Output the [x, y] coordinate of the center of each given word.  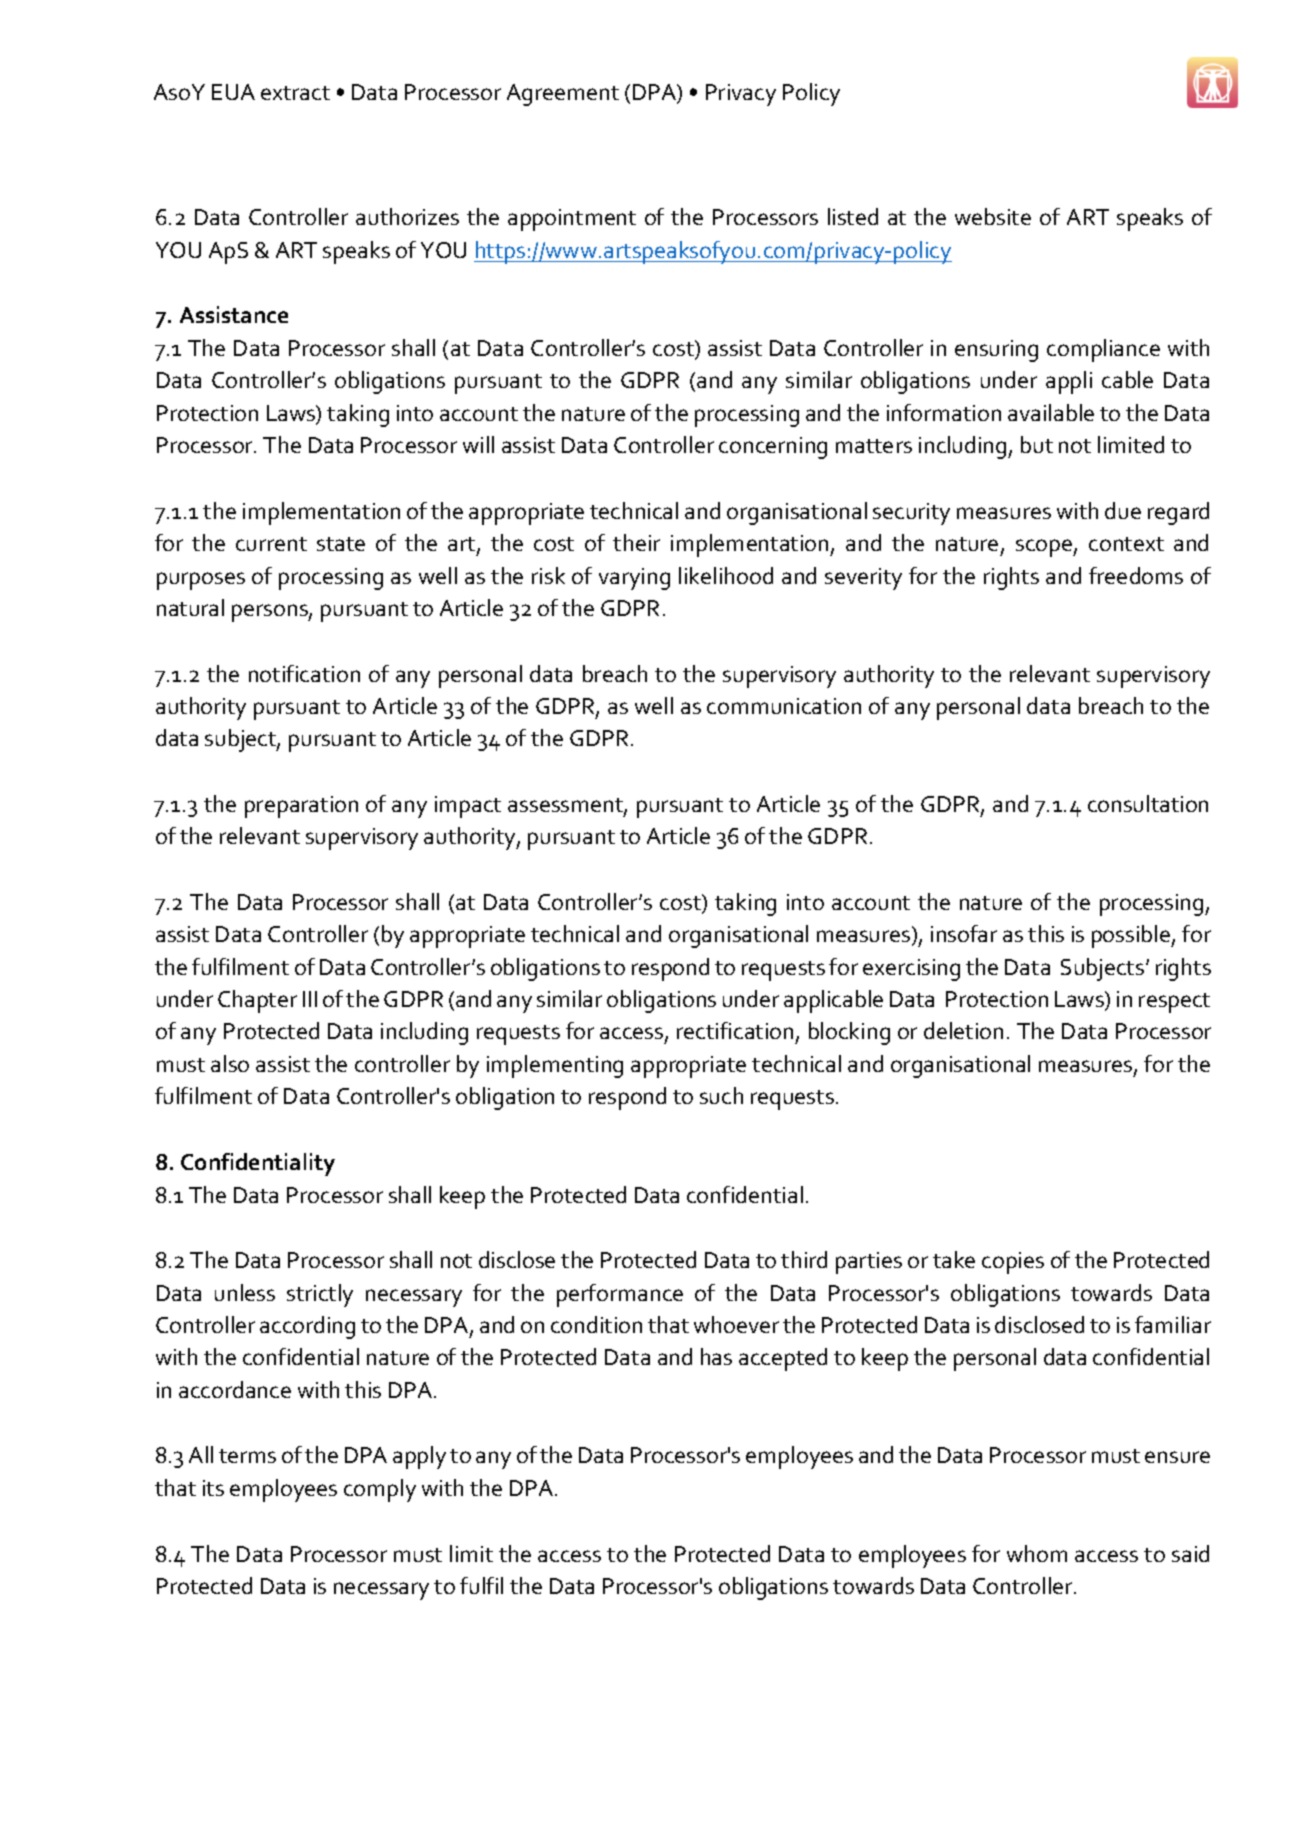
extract [295, 93]
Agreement [563, 95]
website [993, 216]
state [341, 544]
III [310, 999]
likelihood [726, 575]
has [716, 1356]
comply [380, 1490]
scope [1045, 548]
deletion [963, 1030]
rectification [735, 1030]
